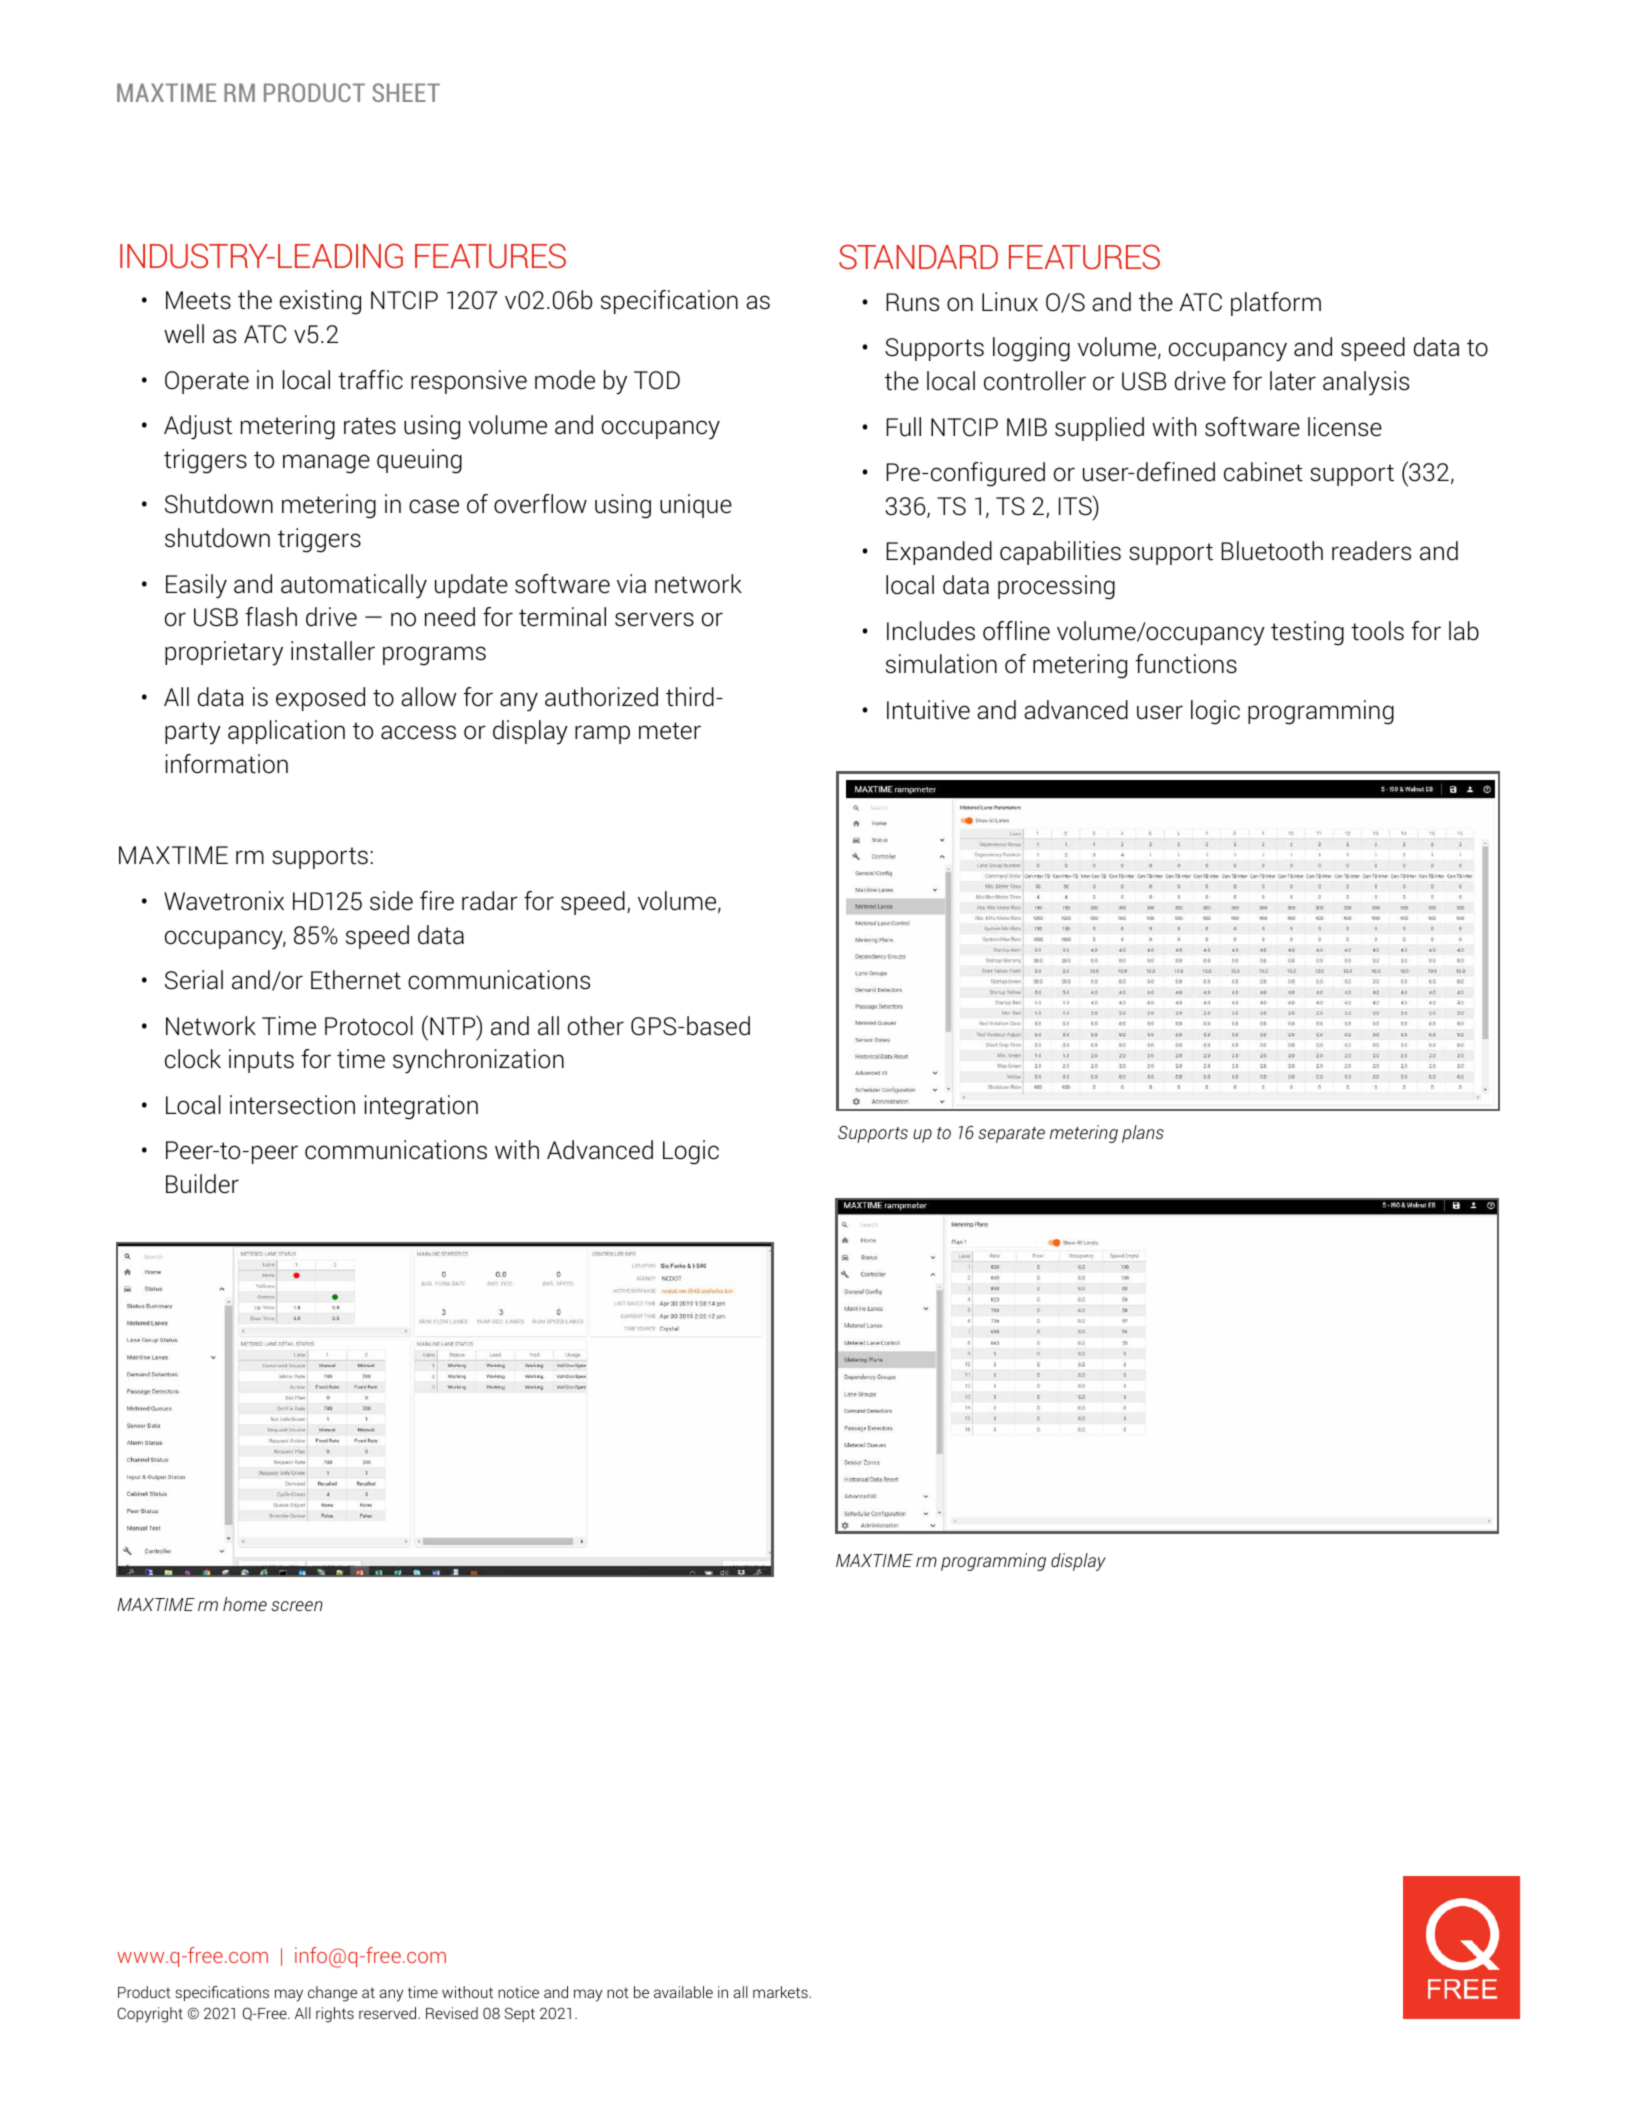  Describe the element at coordinates (683, 1992) in the document. I see `available` at that location.
